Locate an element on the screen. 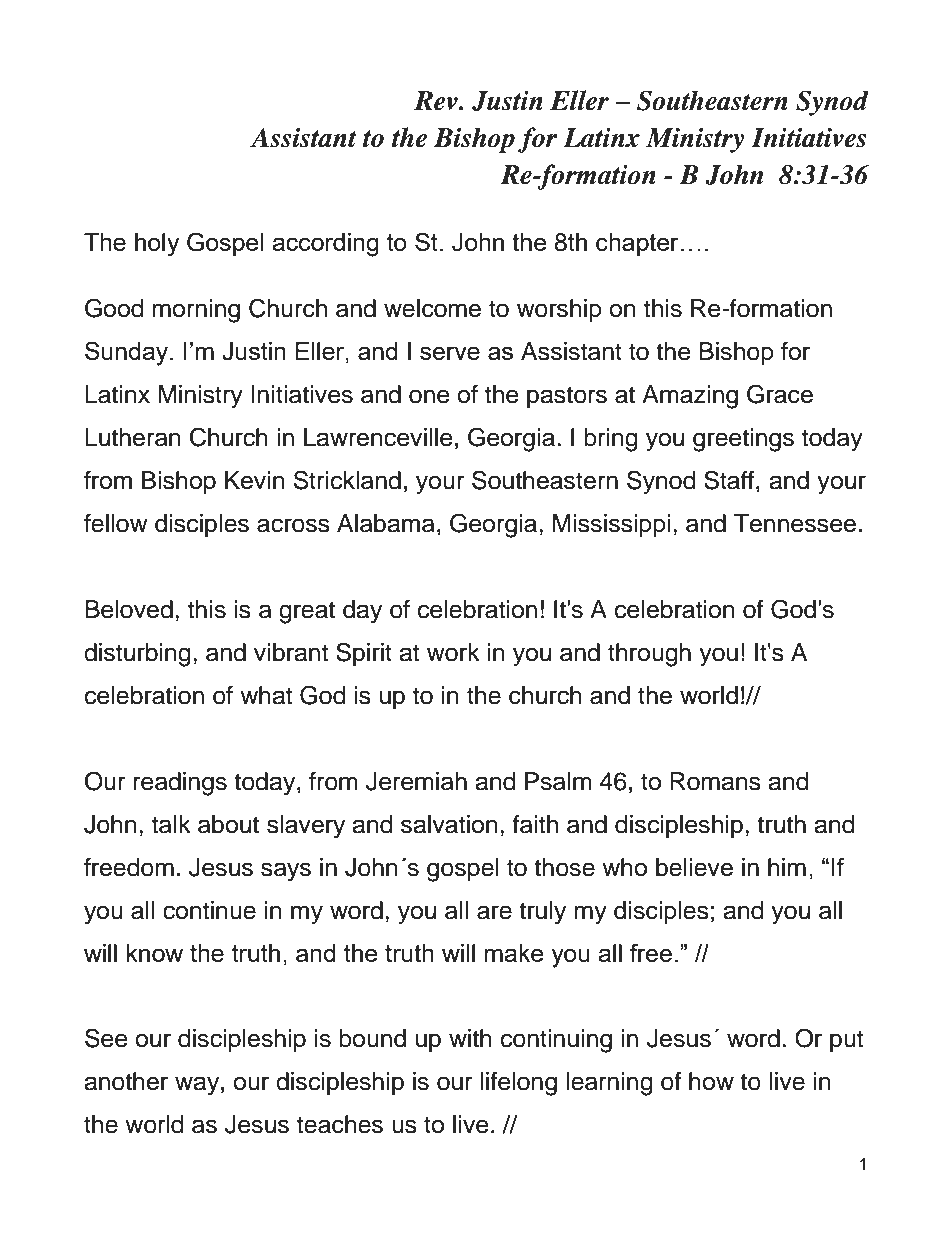 The width and height of the screenshot is (952, 1233). welcome is located at coordinates (432, 308).
